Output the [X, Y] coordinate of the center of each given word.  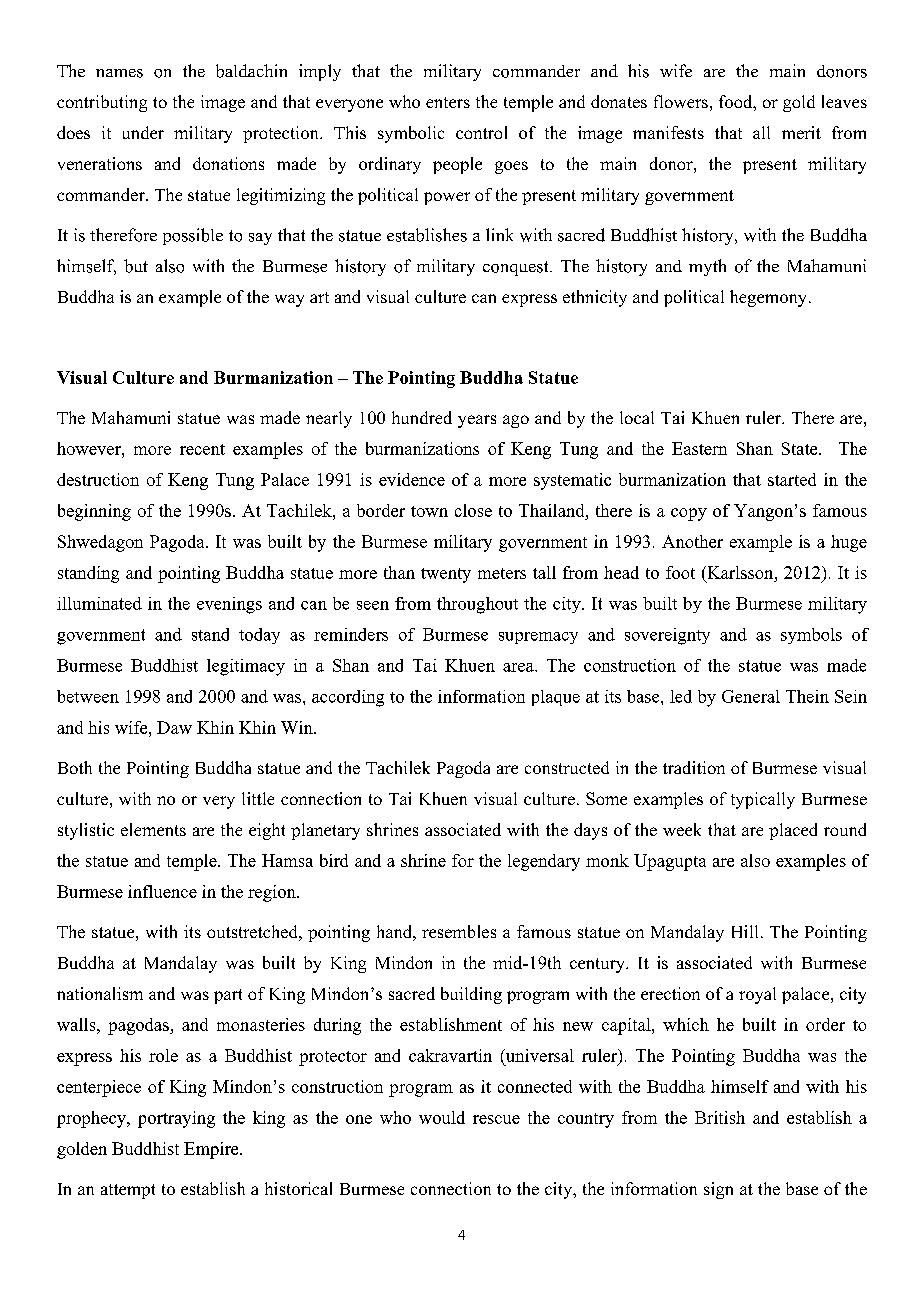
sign [718, 1190]
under [143, 132]
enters [448, 102]
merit [801, 132]
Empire [212, 1150]
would [442, 1117]
